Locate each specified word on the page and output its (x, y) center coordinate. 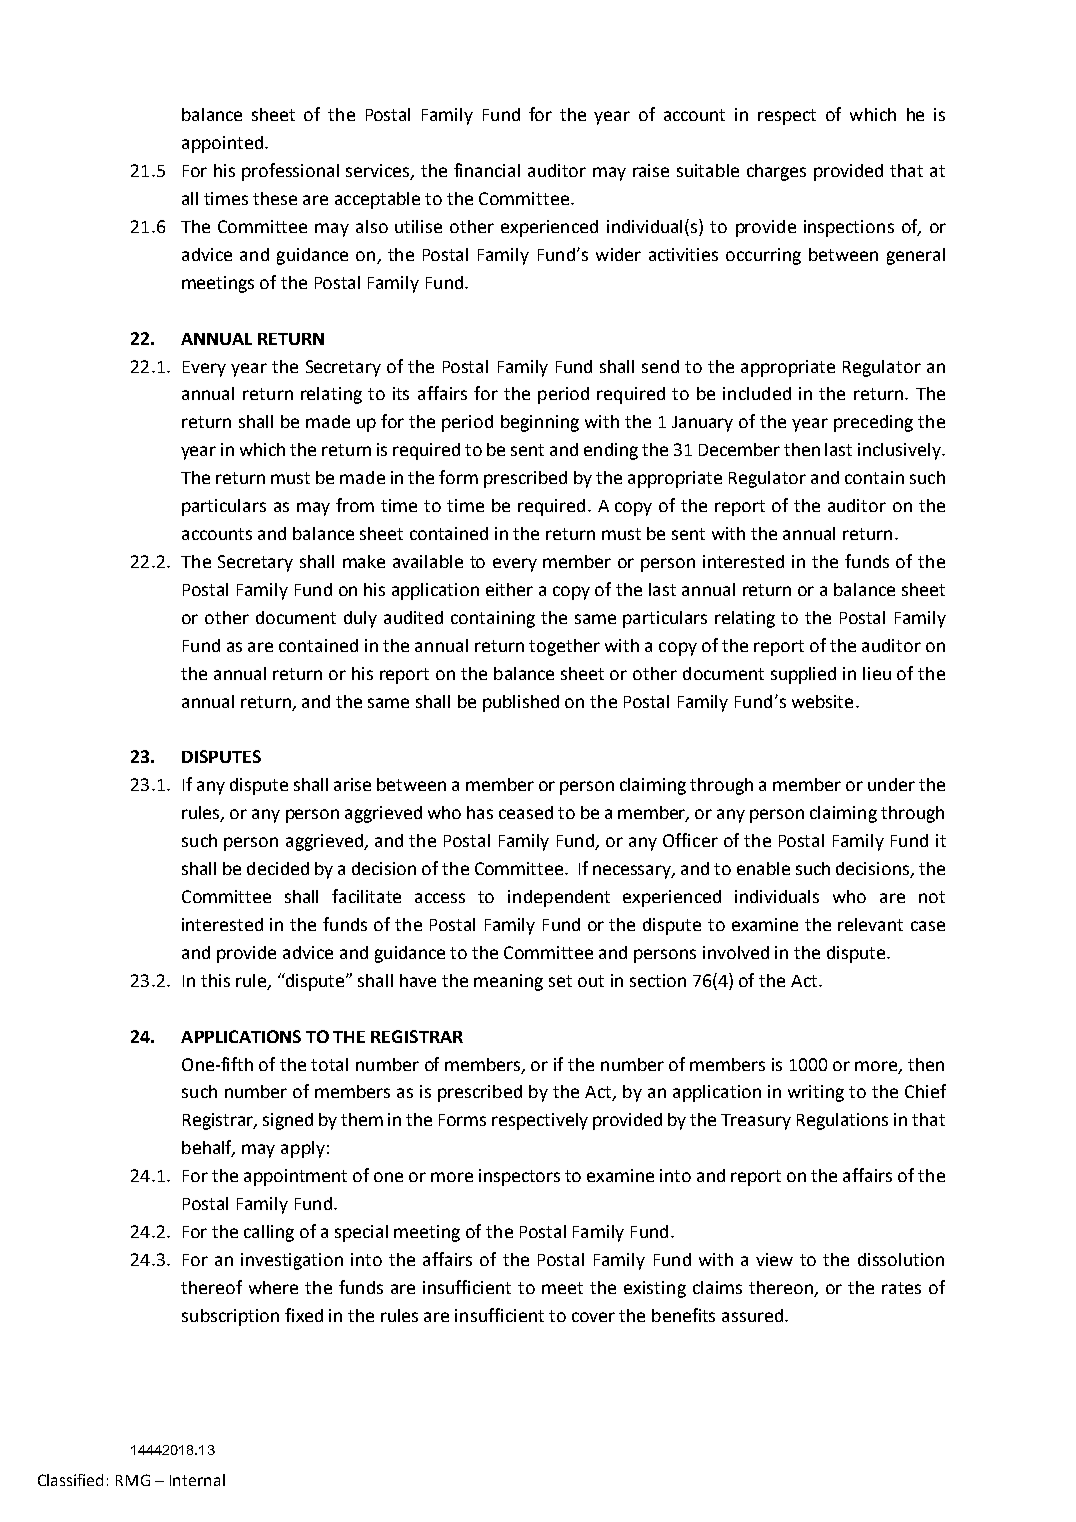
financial (487, 170)
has (480, 812)
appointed (222, 144)
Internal (197, 1480)
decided (278, 868)
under (891, 784)
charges (776, 172)
